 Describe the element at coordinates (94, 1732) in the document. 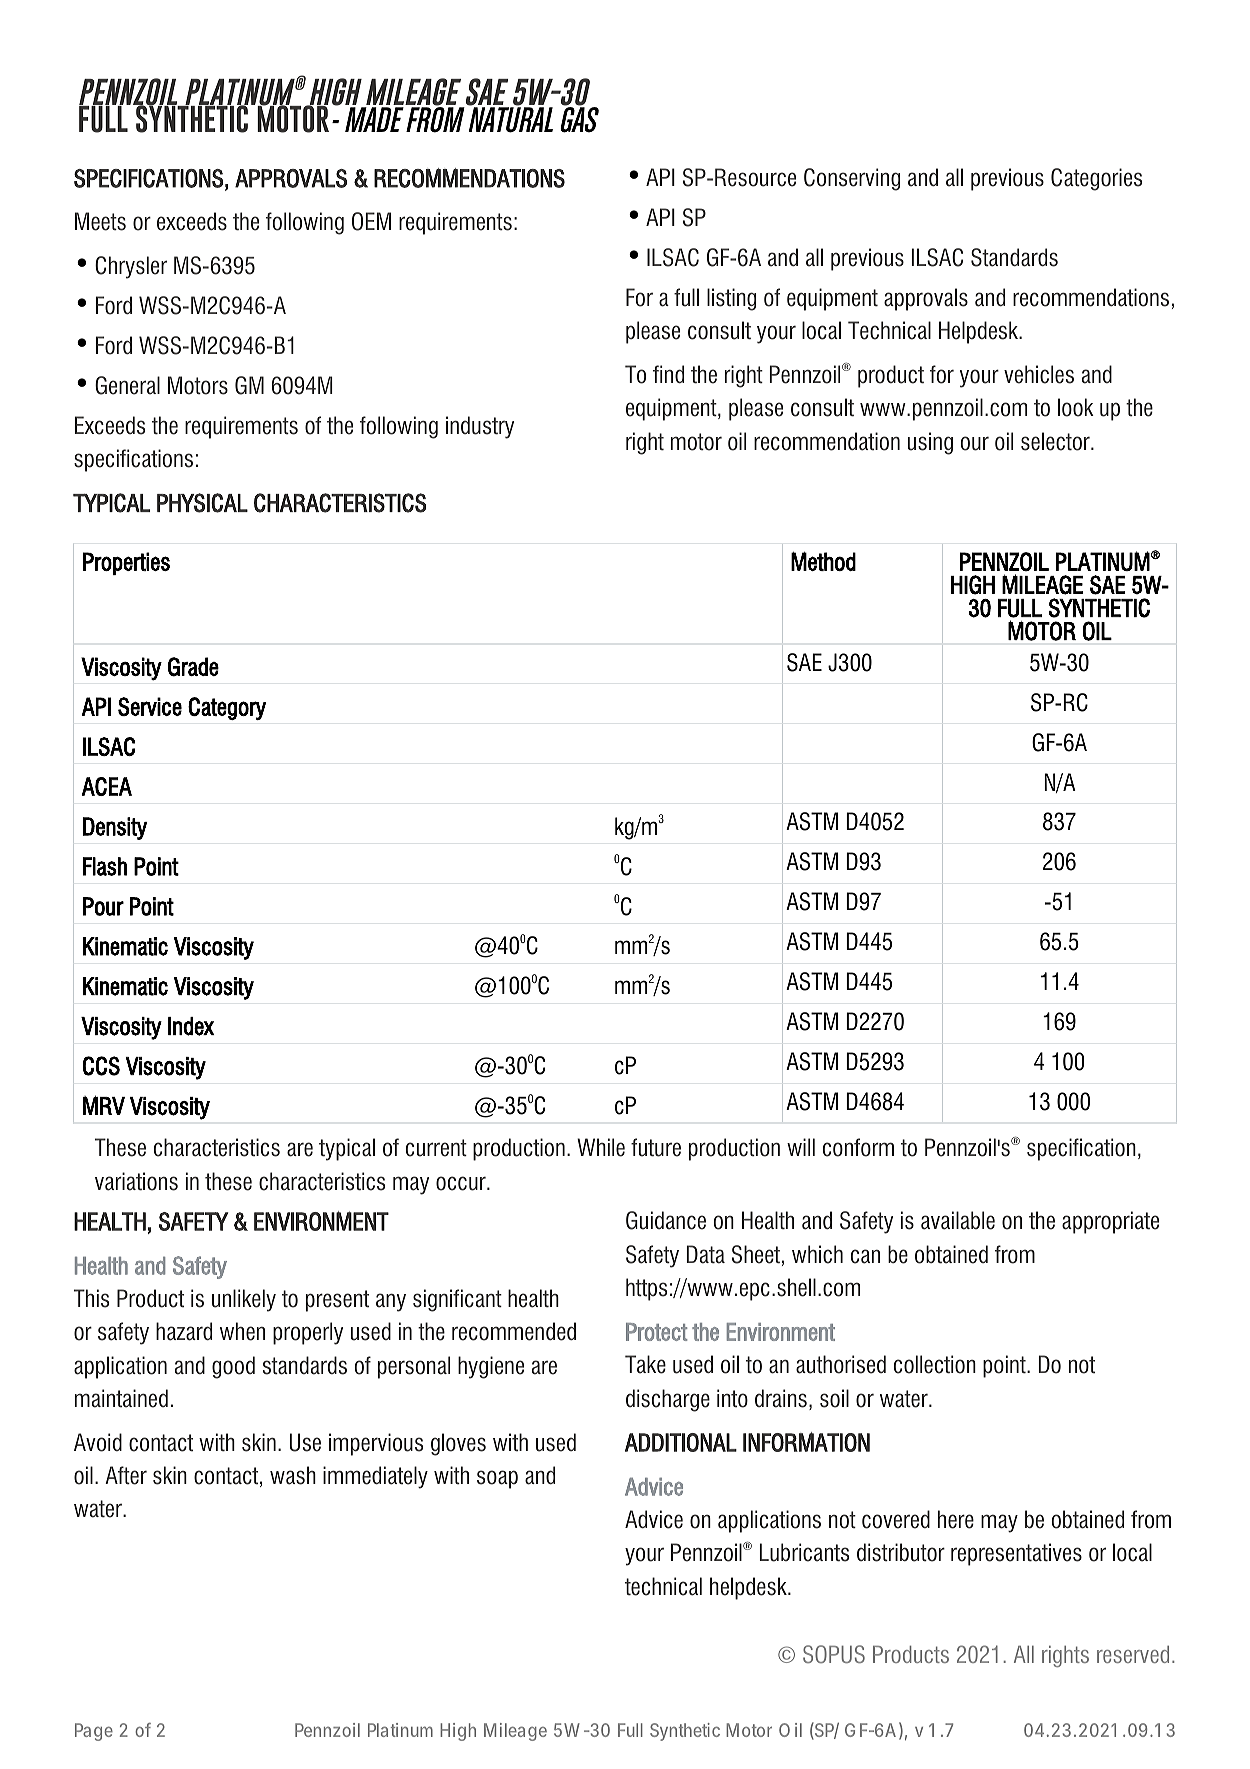

I see `Page` at that location.
